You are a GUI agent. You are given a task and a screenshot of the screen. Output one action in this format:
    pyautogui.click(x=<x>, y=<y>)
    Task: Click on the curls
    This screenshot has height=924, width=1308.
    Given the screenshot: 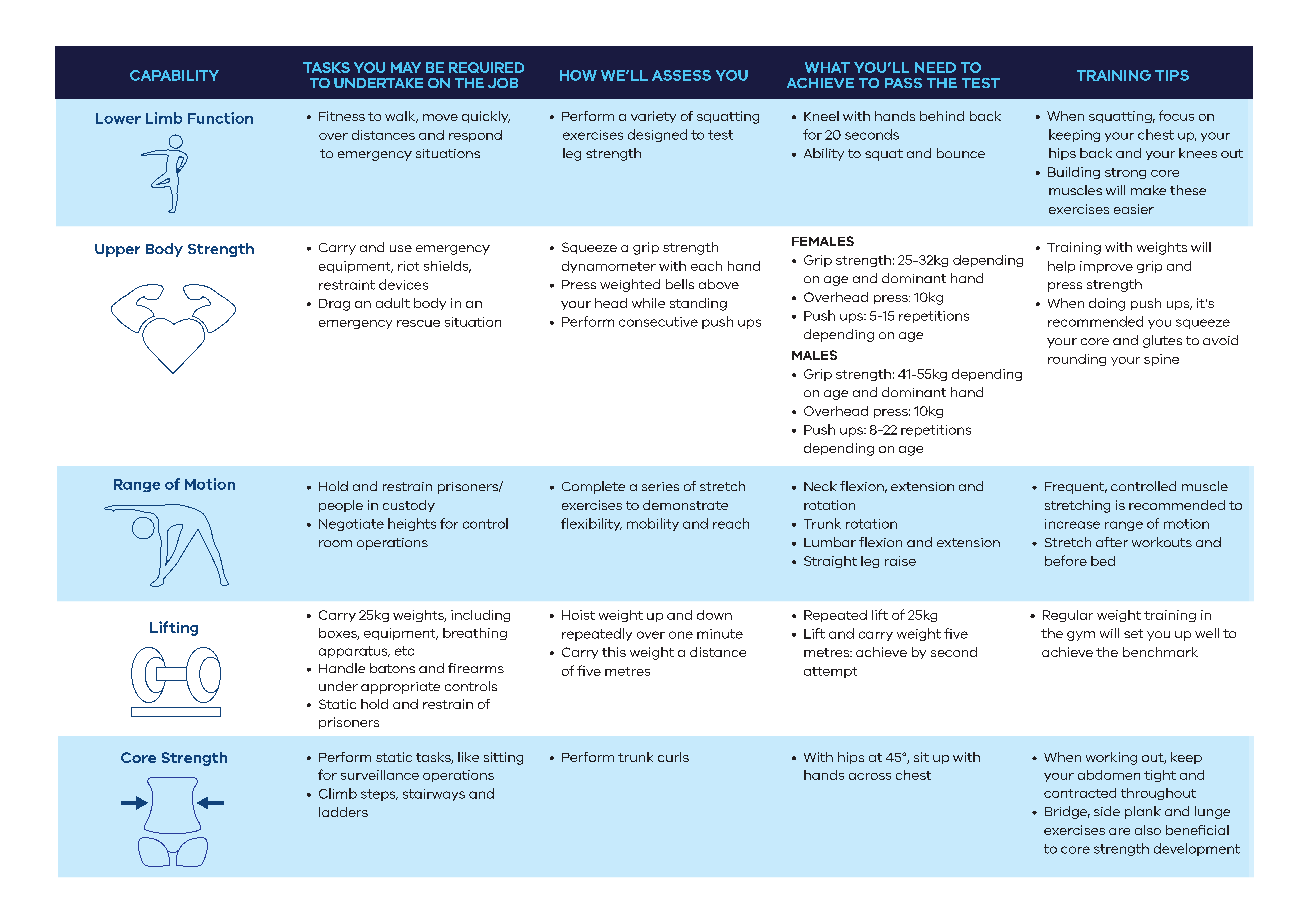 What is the action you would take?
    pyautogui.click(x=673, y=757)
